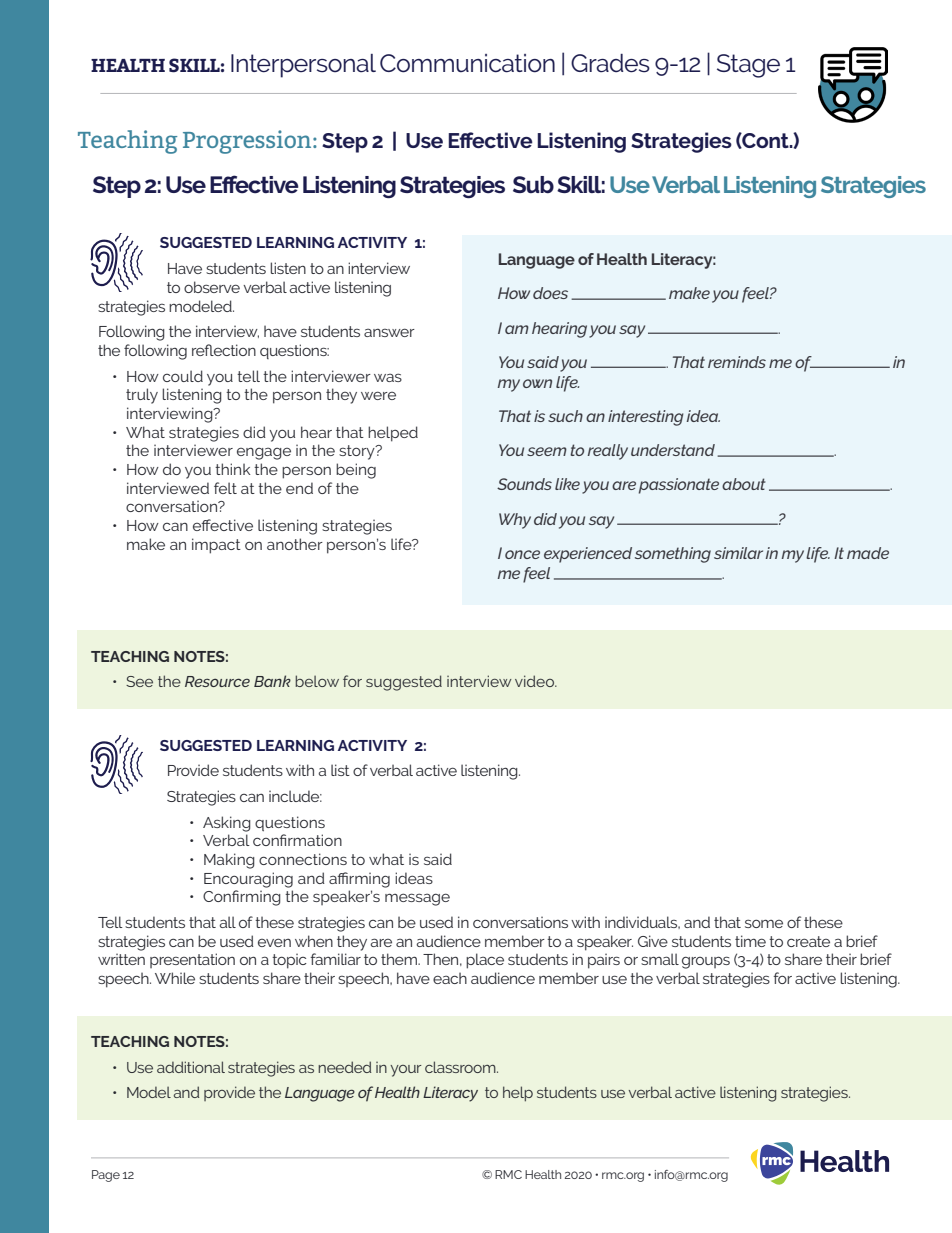 The height and width of the screenshot is (1233, 952). Describe the element at coordinates (522, 554) in the screenshot. I see `once` at that location.
